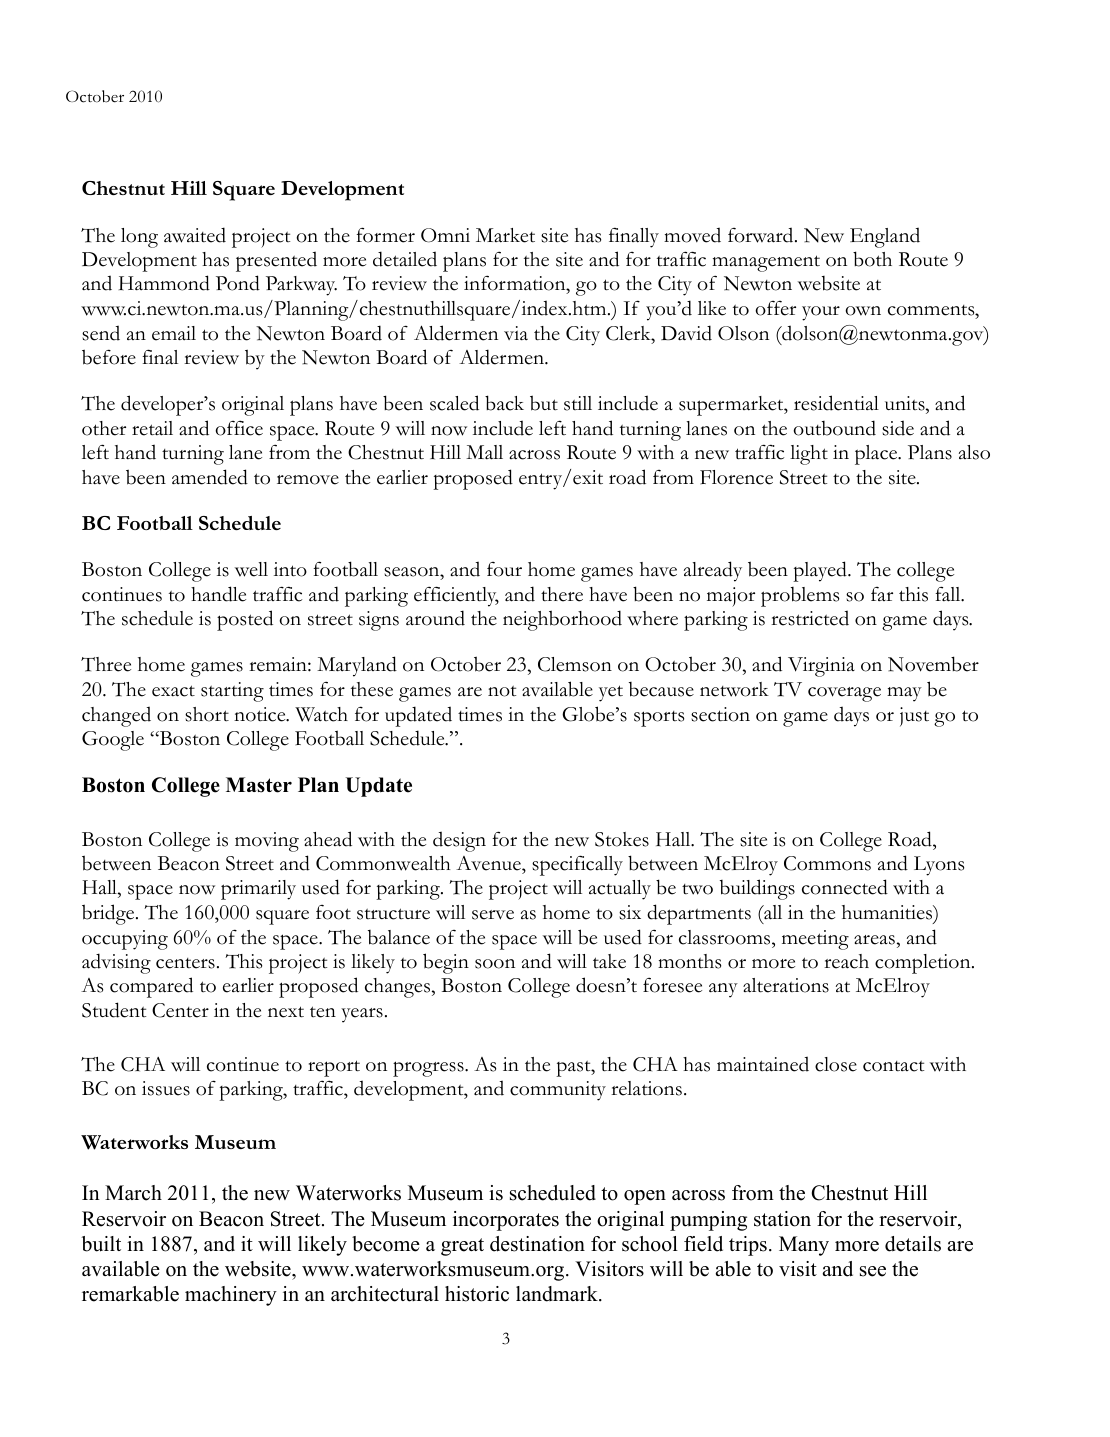 Image resolution: width=1110 pixels, height=1437 pixels. What do you see at coordinates (238, 283) in the document?
I see `Pond` at bounding box center [238, 283].
